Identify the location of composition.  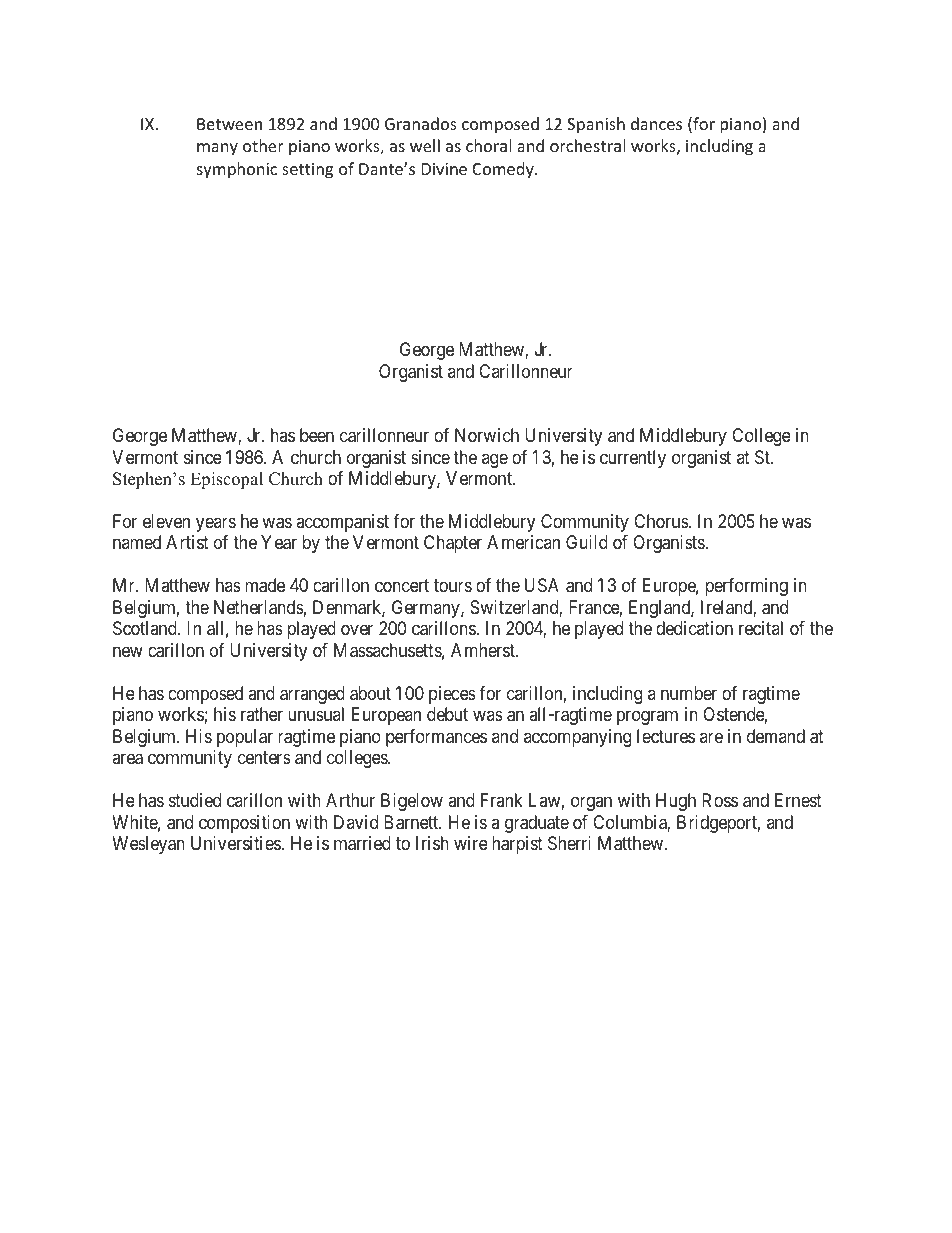
(244, 824).
